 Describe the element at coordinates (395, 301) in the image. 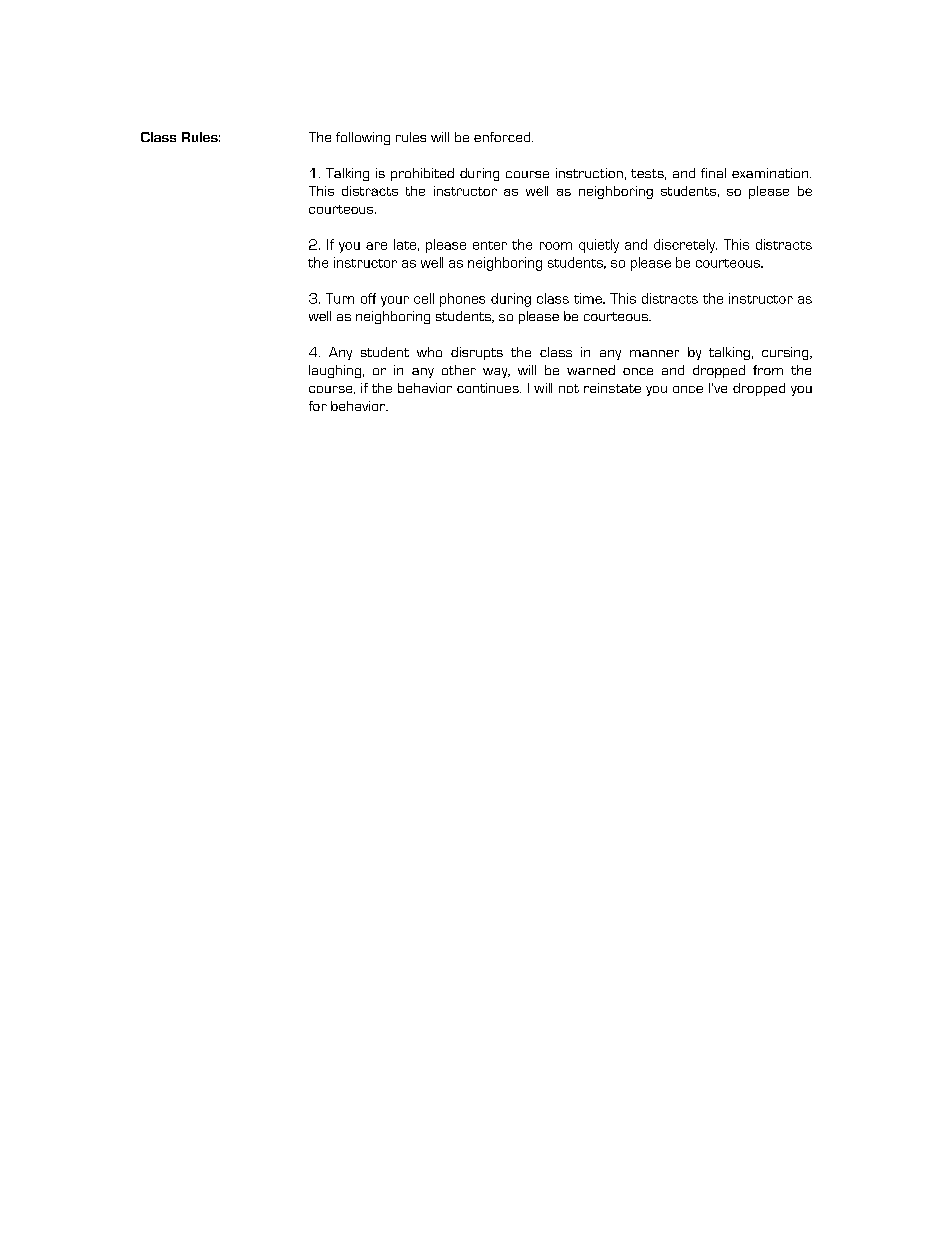

I see `your` at that location.
